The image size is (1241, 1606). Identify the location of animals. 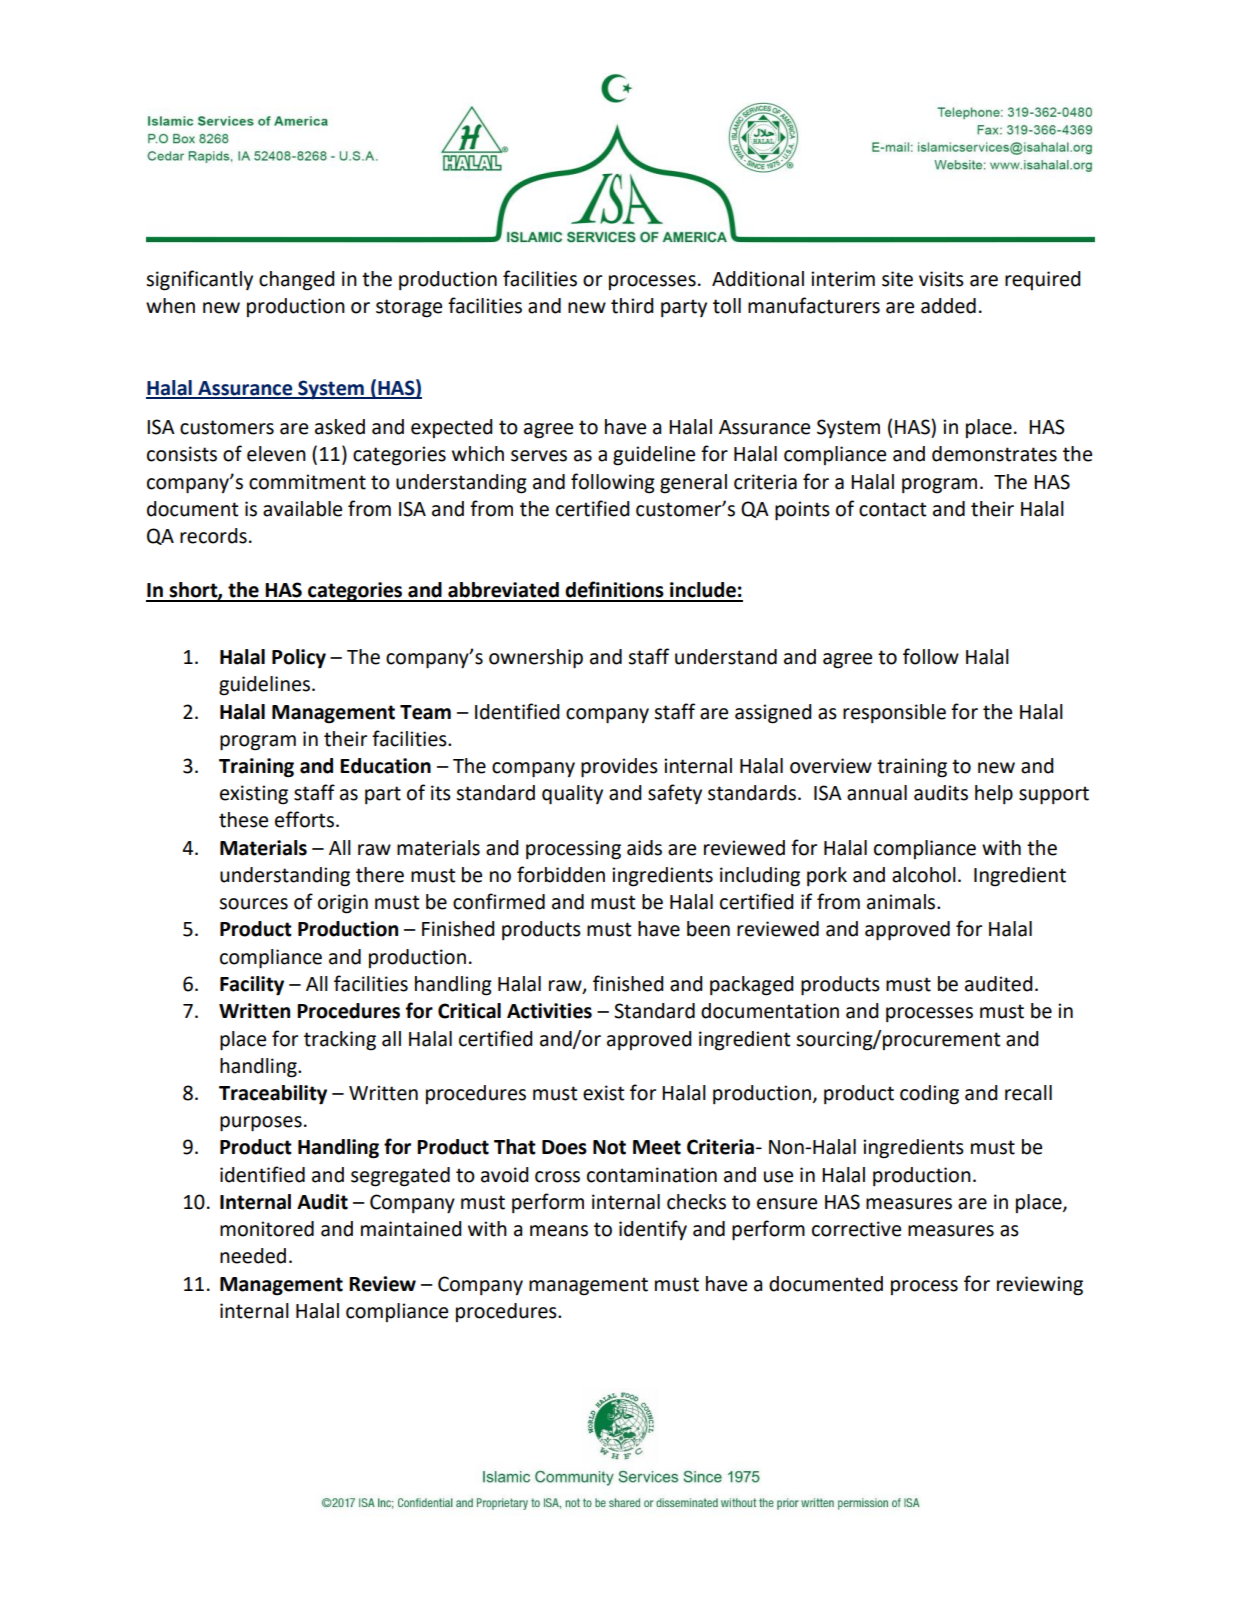
(902, 902).
